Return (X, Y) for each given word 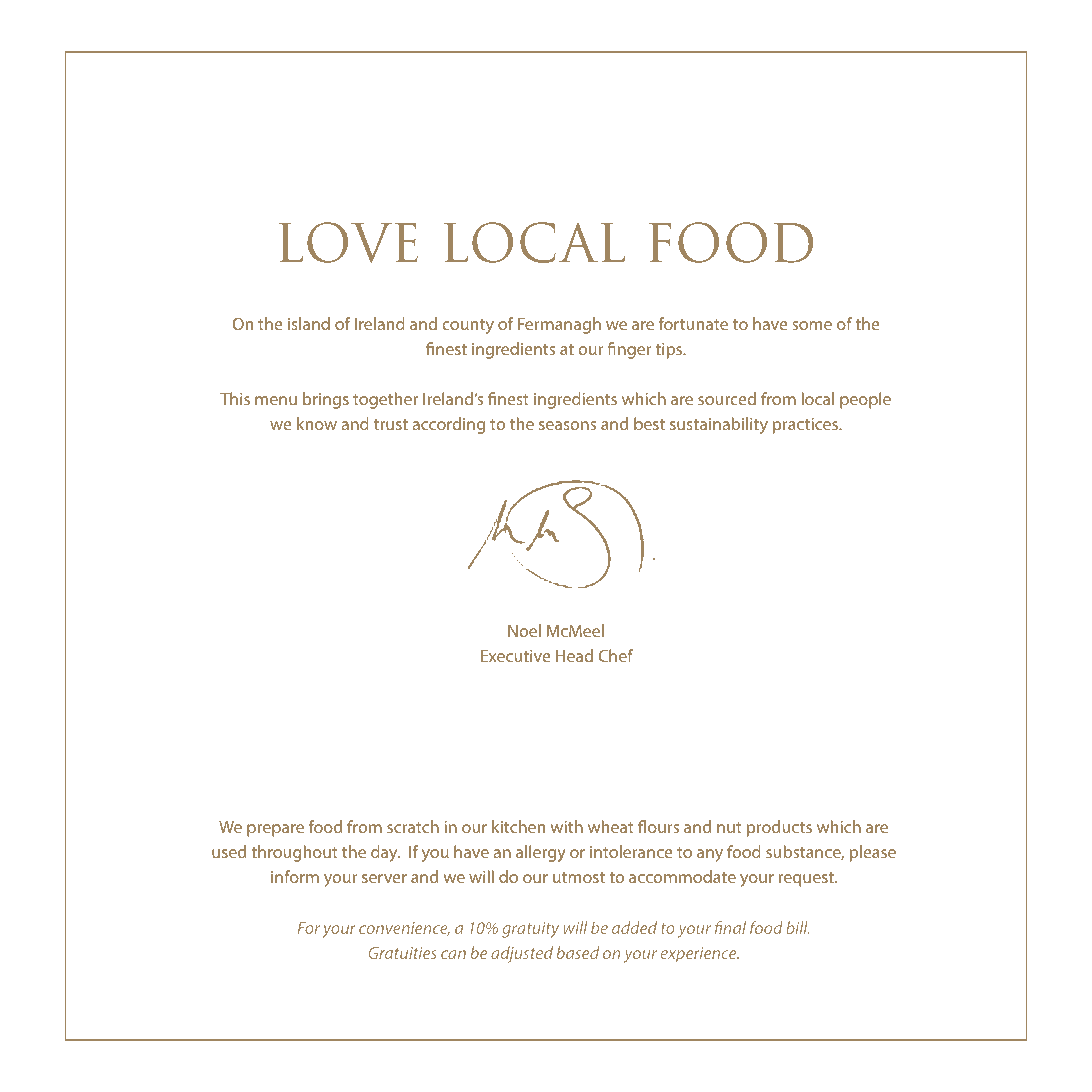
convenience (404, 929)
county (468, 326)
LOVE (348, 242)
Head (574, 655)
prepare (275, 830)
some (812, 325)
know (317, 423)
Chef (615, 655)
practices (807, 426)
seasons (567, 425)
